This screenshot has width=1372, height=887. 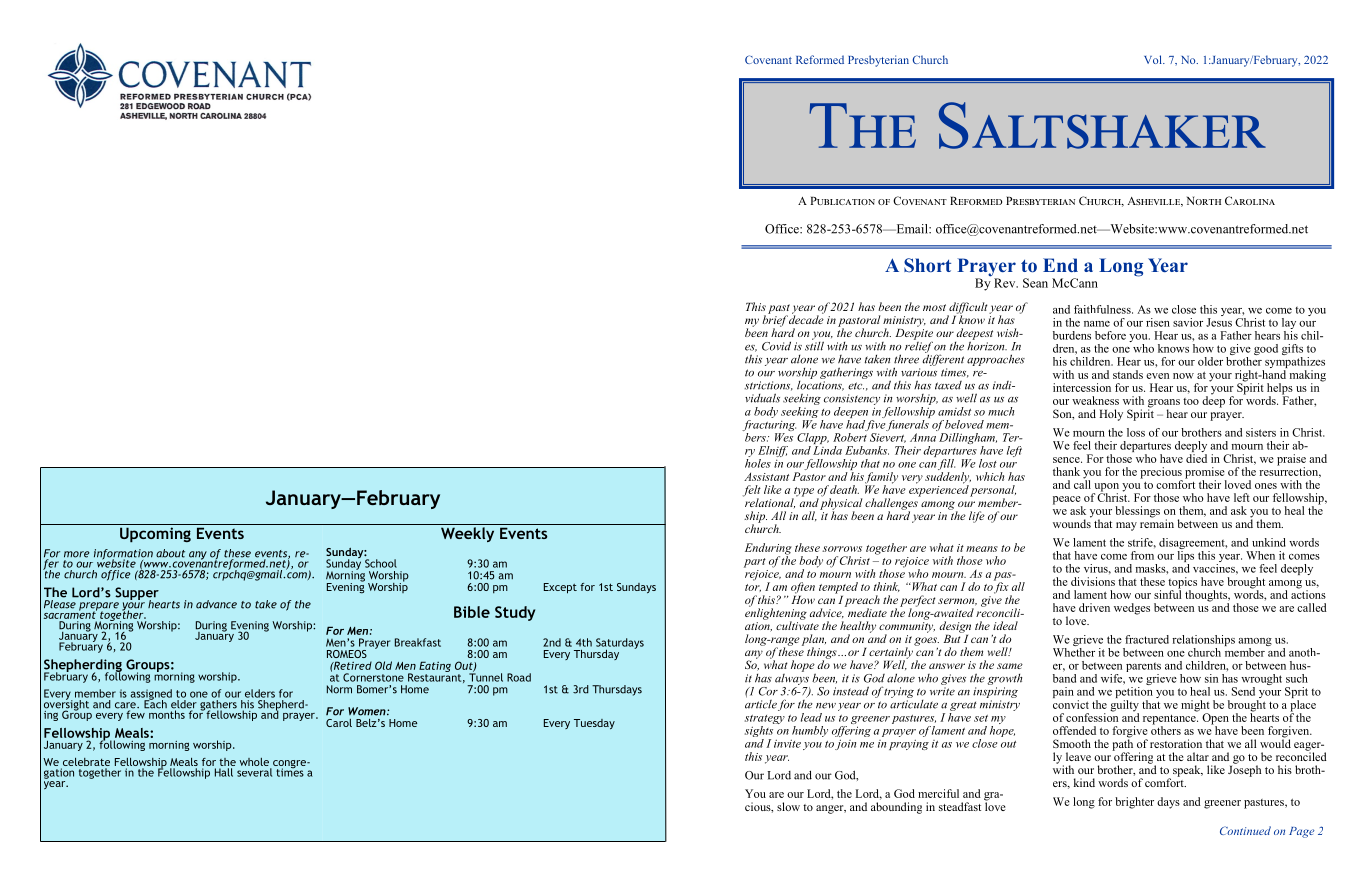 I want to click on risen, so click(x=1158, y=322).
